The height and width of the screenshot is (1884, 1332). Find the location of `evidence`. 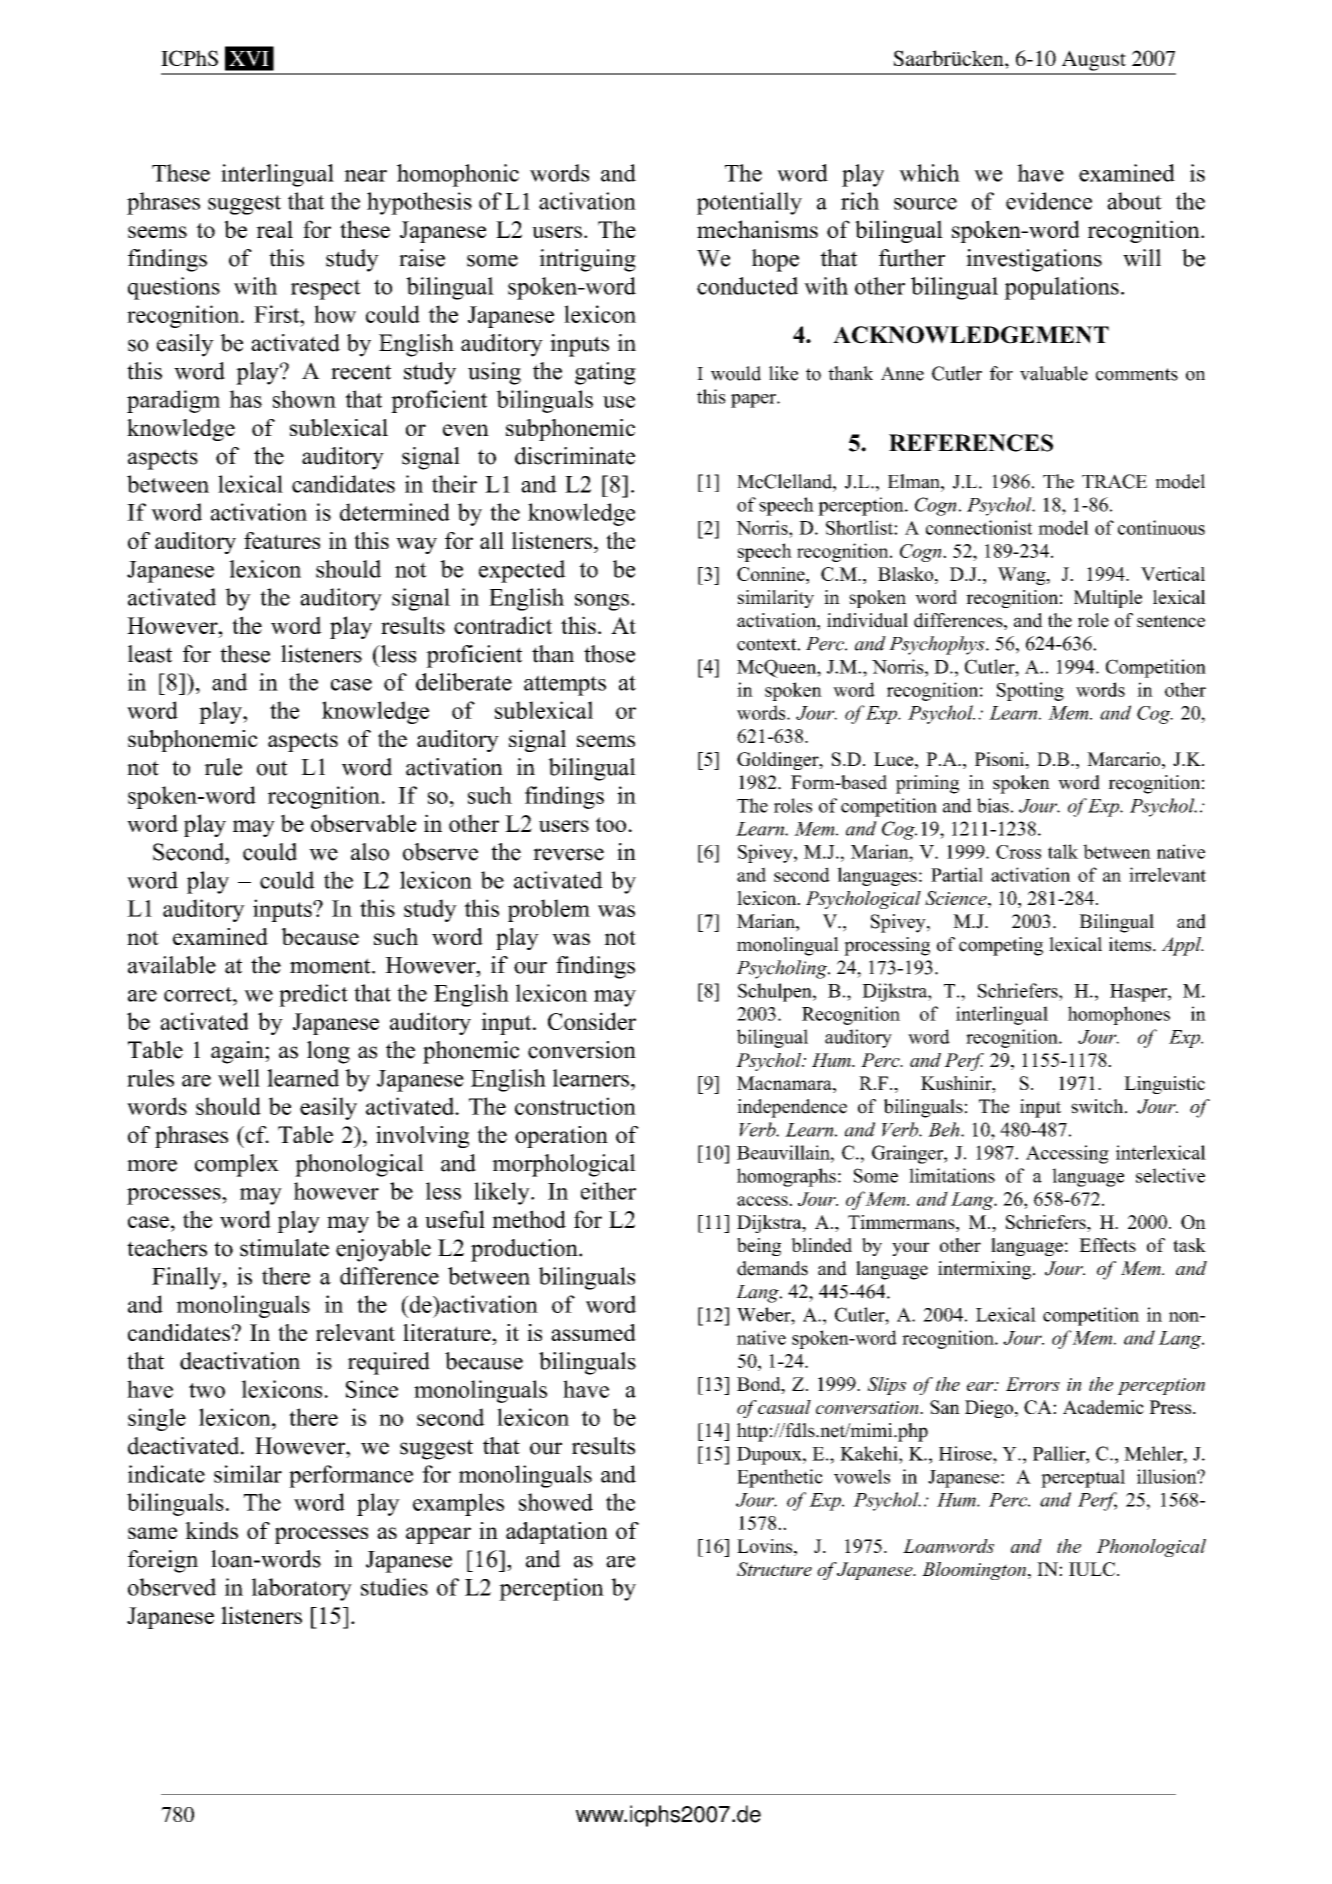

evidence is located at coordinates (1049, 201).
